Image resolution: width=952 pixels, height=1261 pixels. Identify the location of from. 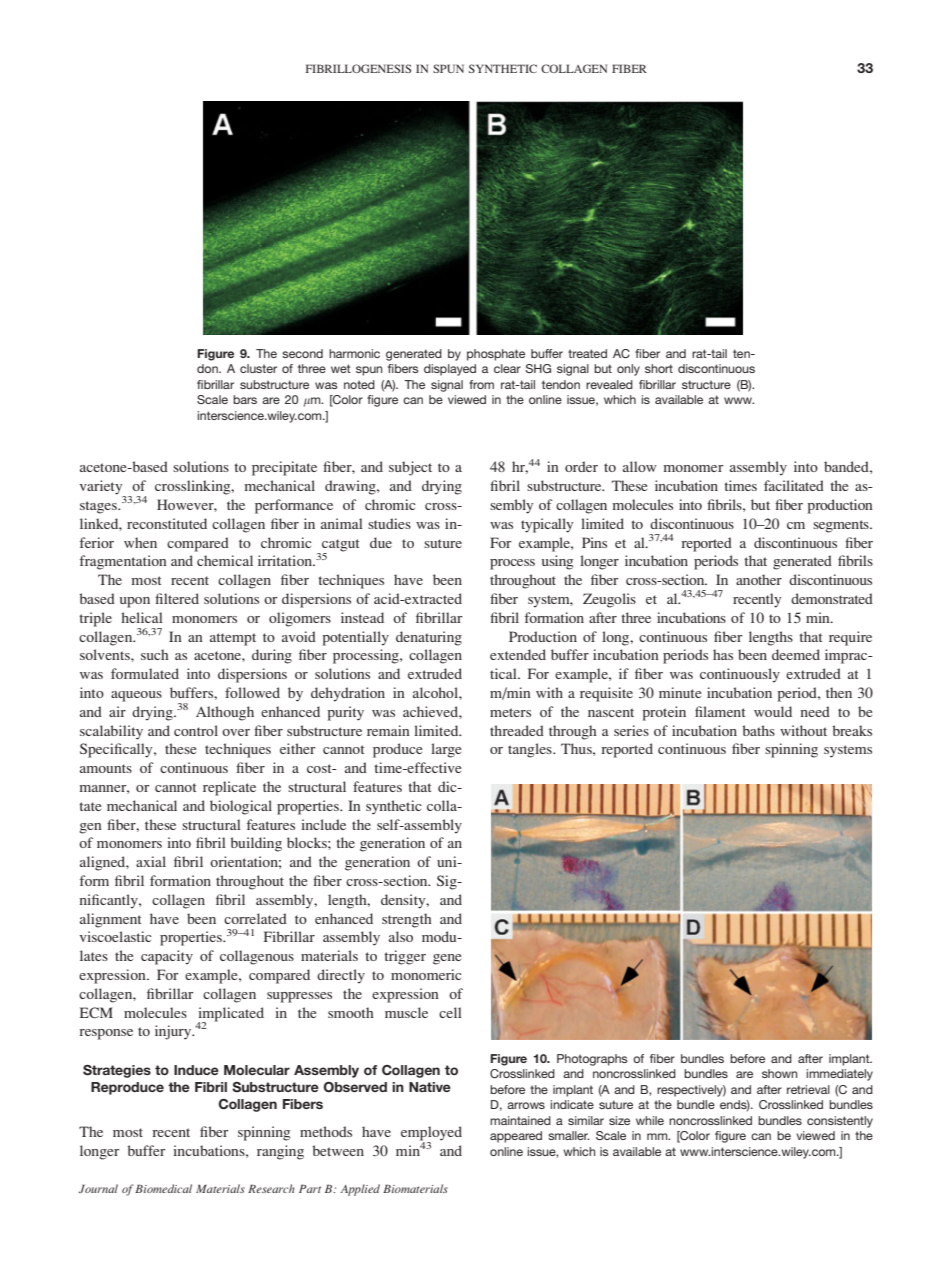
(481, 384).
